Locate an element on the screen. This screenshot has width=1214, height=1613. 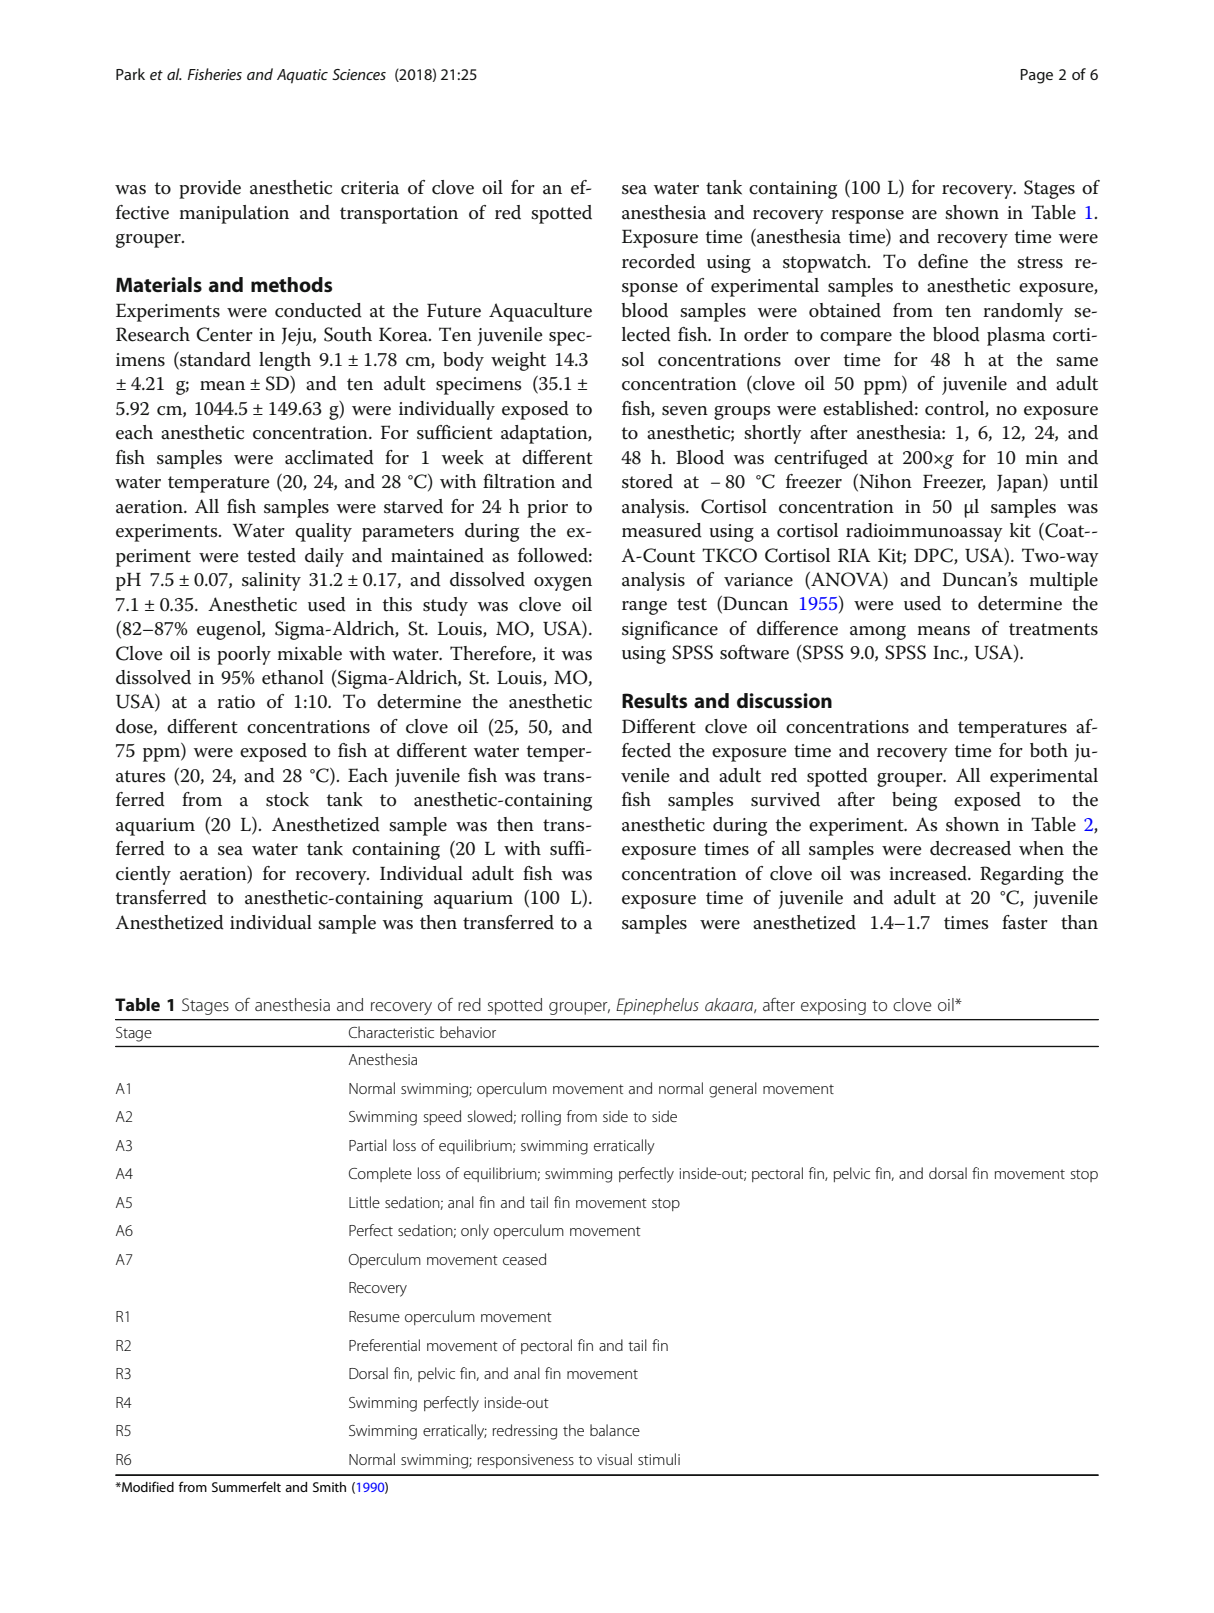
Aquatic is located at coordinates (302, 76).
